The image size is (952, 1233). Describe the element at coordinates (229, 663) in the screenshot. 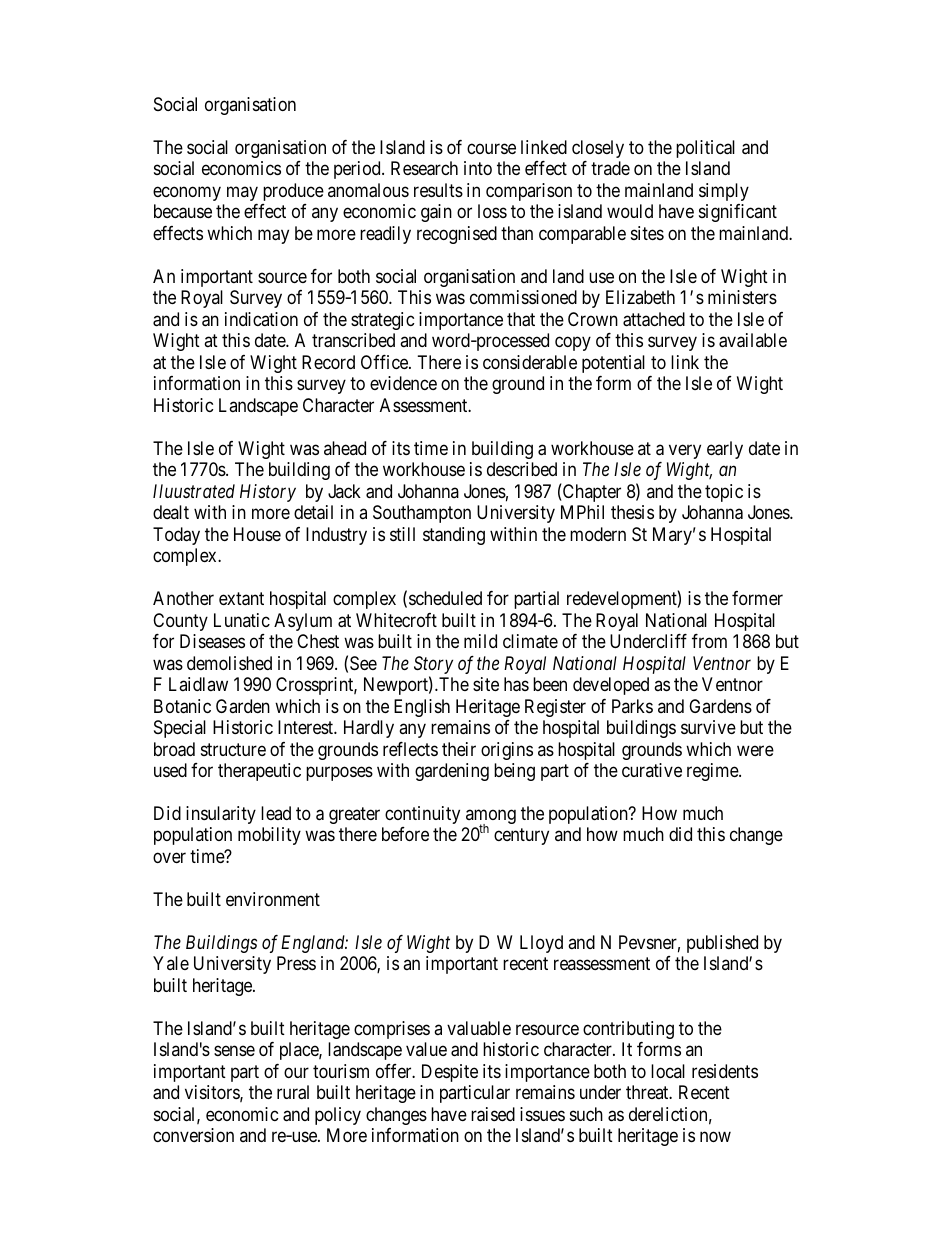

I see `demolished` at that location.
